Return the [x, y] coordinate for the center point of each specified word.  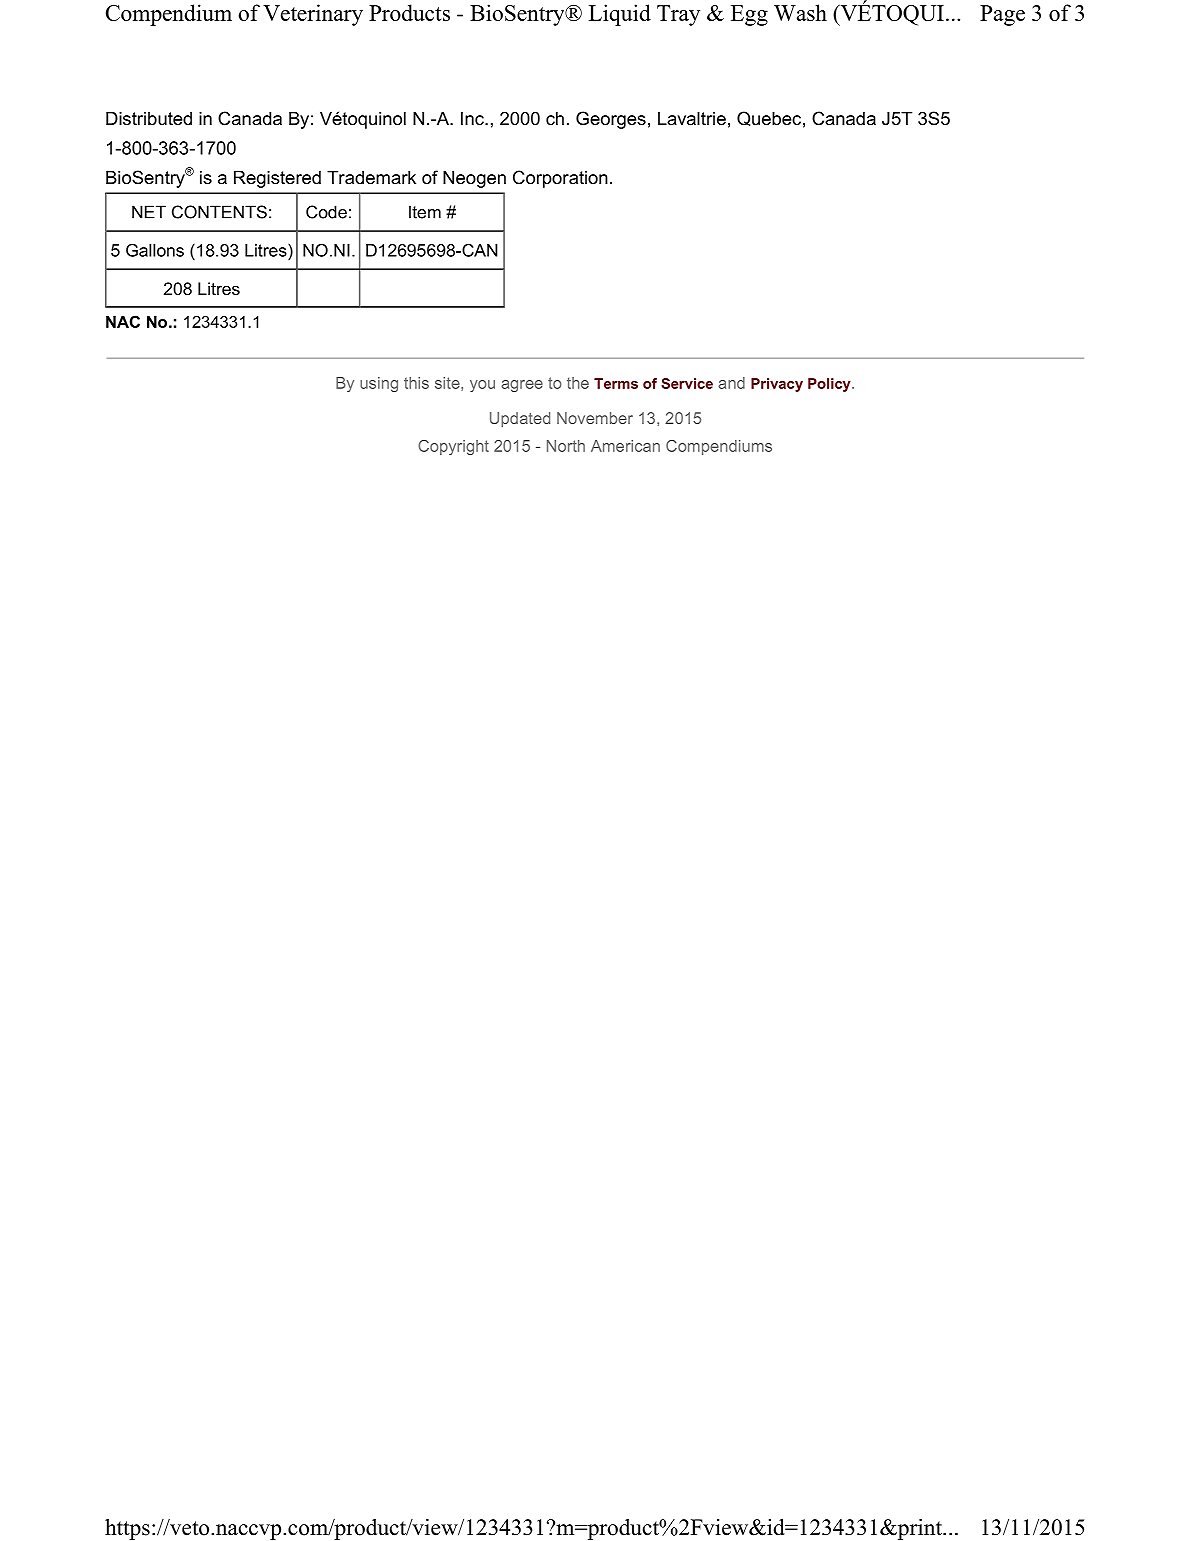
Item [425, 212]
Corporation [560, 179]
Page [1002, 15]
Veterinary [313, 15]
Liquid [620, 15]
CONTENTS [219, 212]
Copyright [453, 447]
